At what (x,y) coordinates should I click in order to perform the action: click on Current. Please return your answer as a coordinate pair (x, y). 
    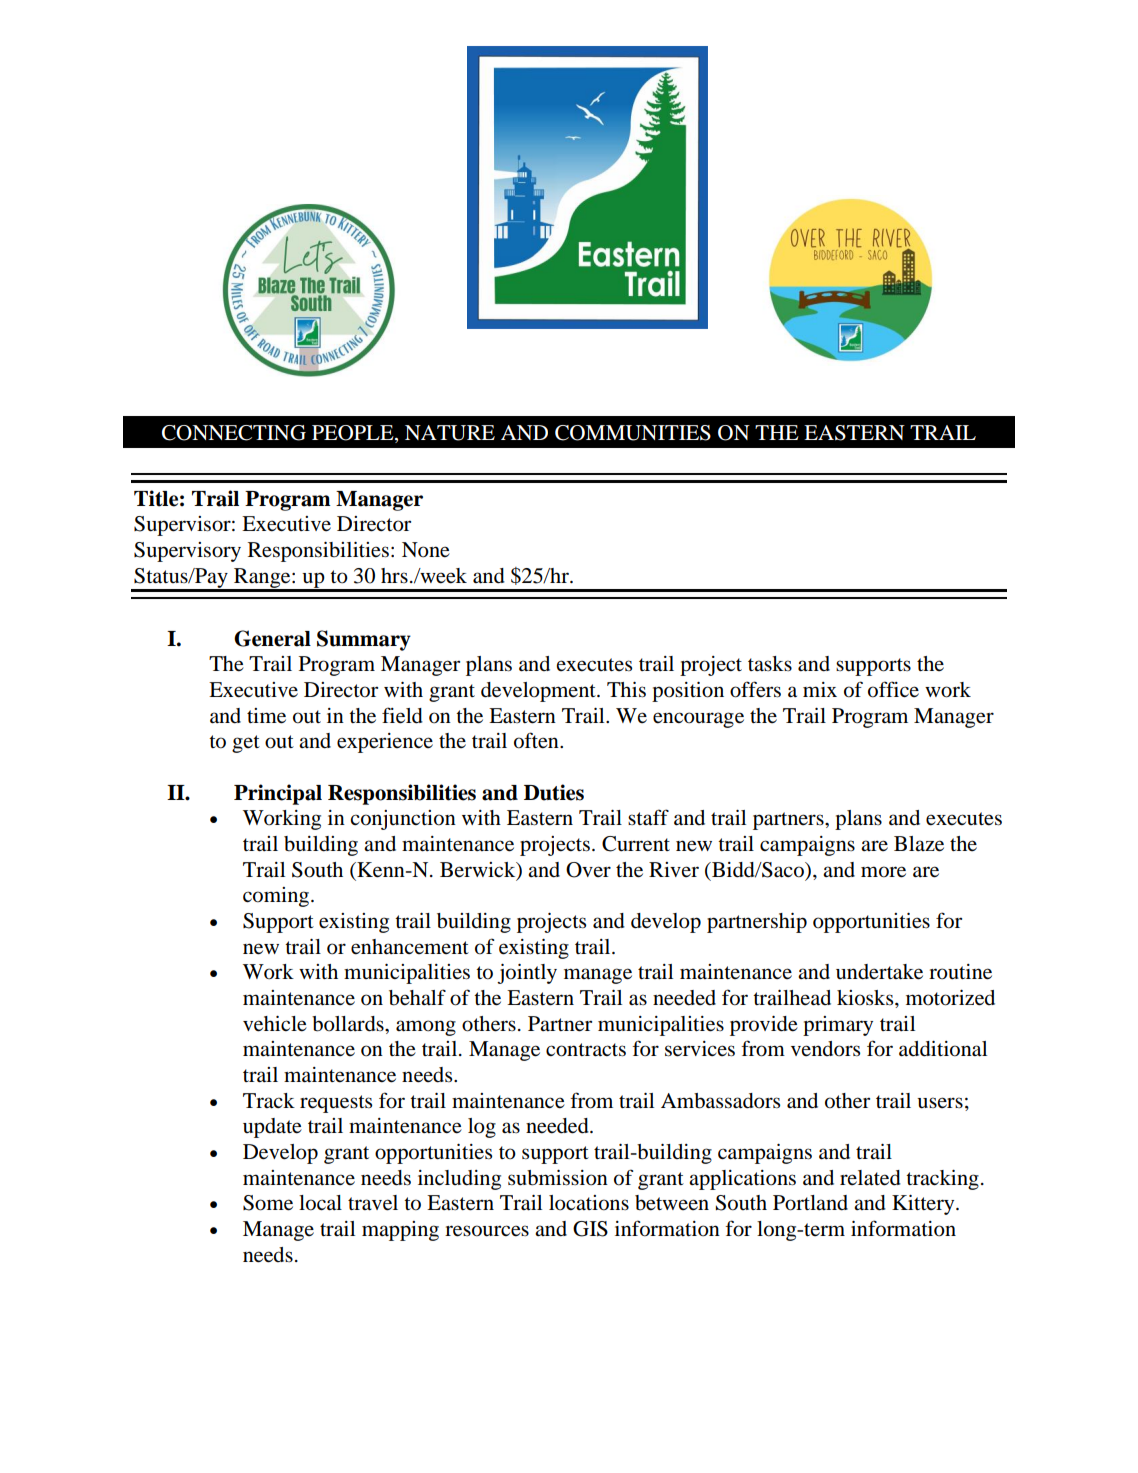
    Looking at the image, I should click on (636, 844).
